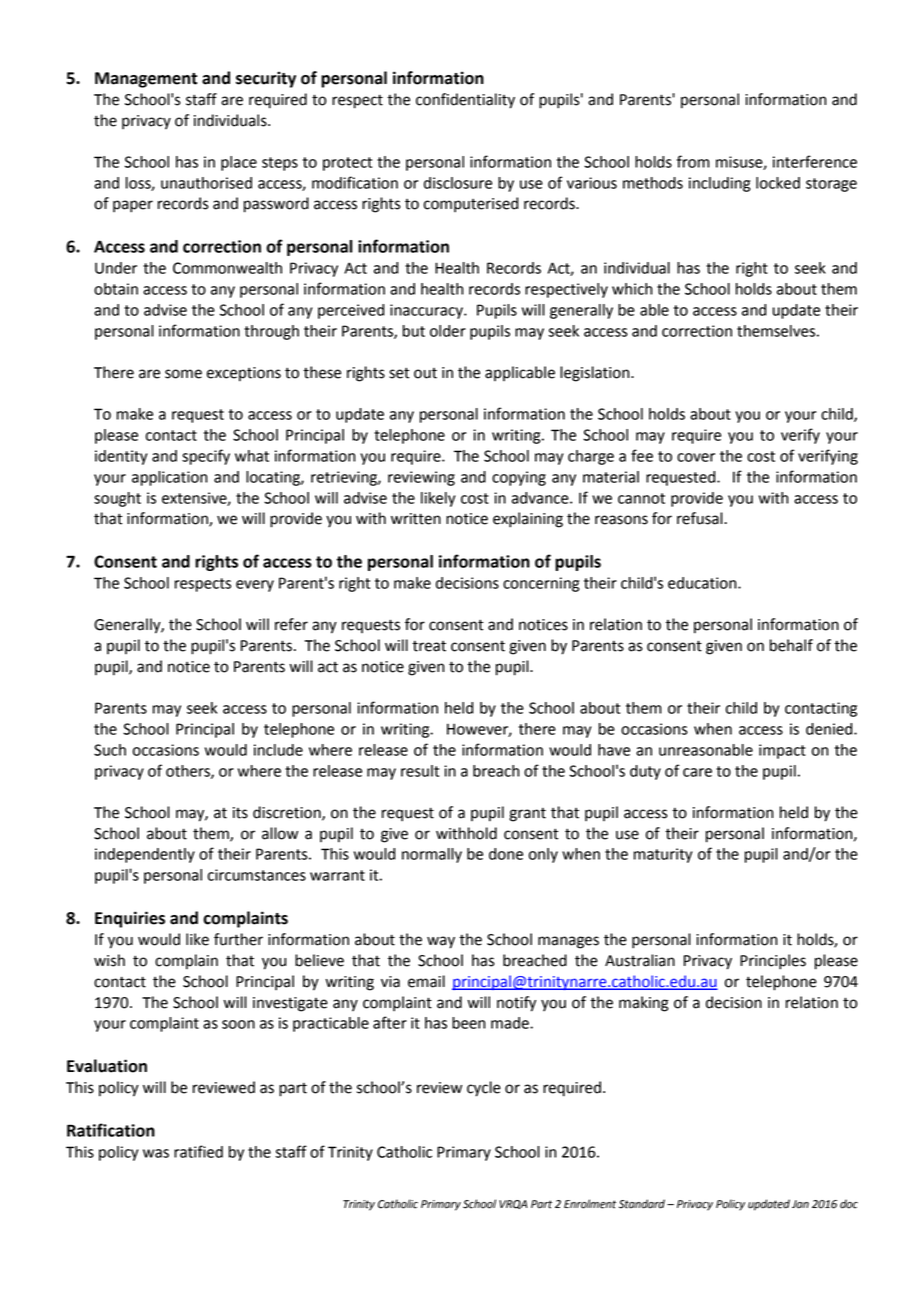 The width and height of the page is (924, 1308). I want to click on behalf, so click(791, 645).
